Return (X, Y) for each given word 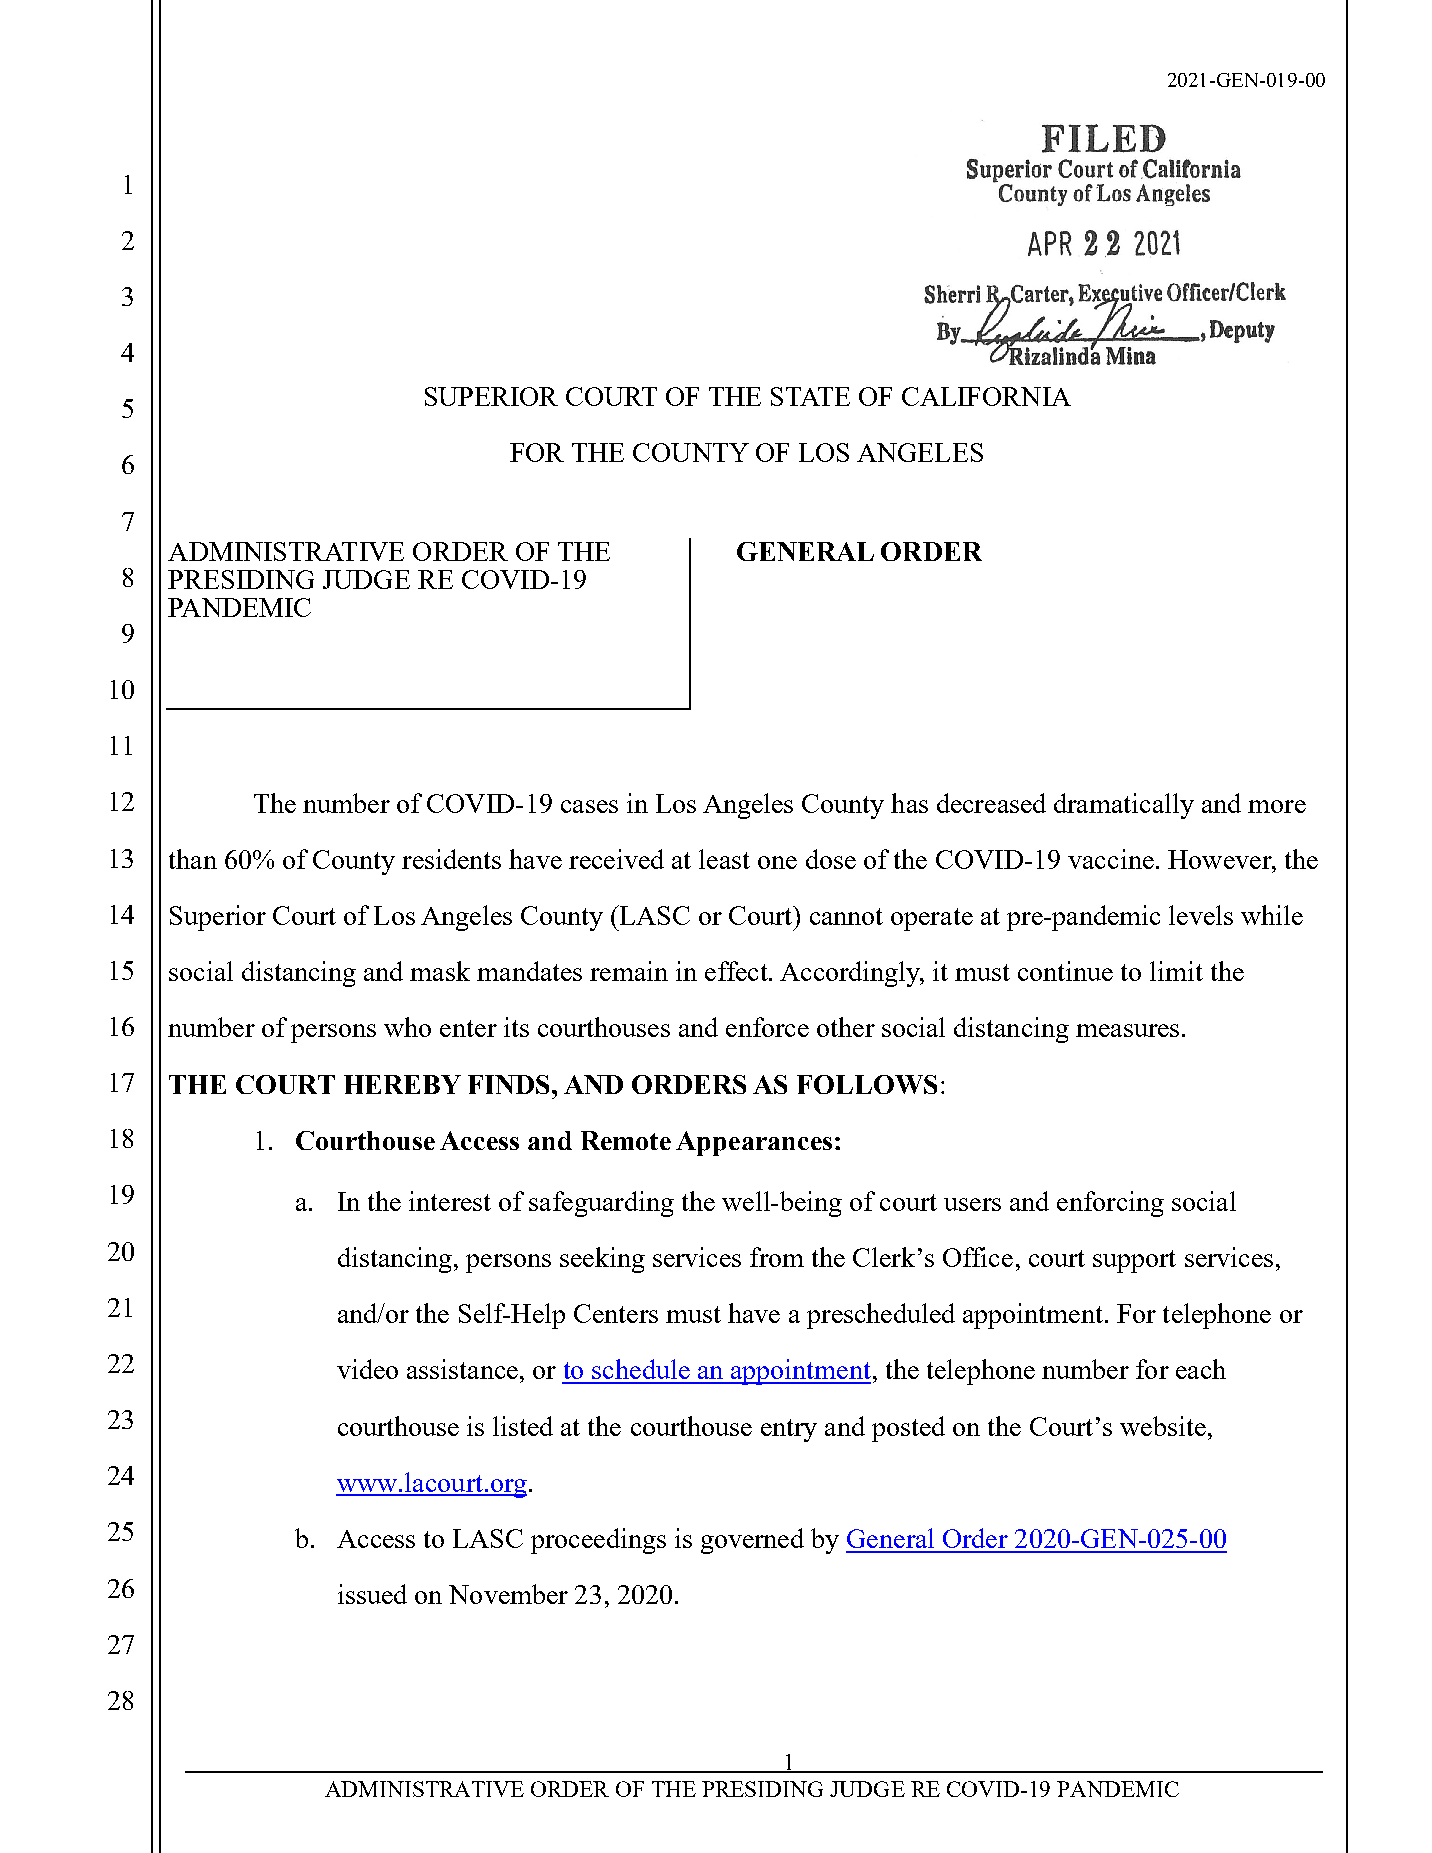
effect (737, 971)
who (407, 1027)
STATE (810, 396)
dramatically (1124, 806)
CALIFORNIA (986, 396)
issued (372, 1594)
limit (1176, 971)
